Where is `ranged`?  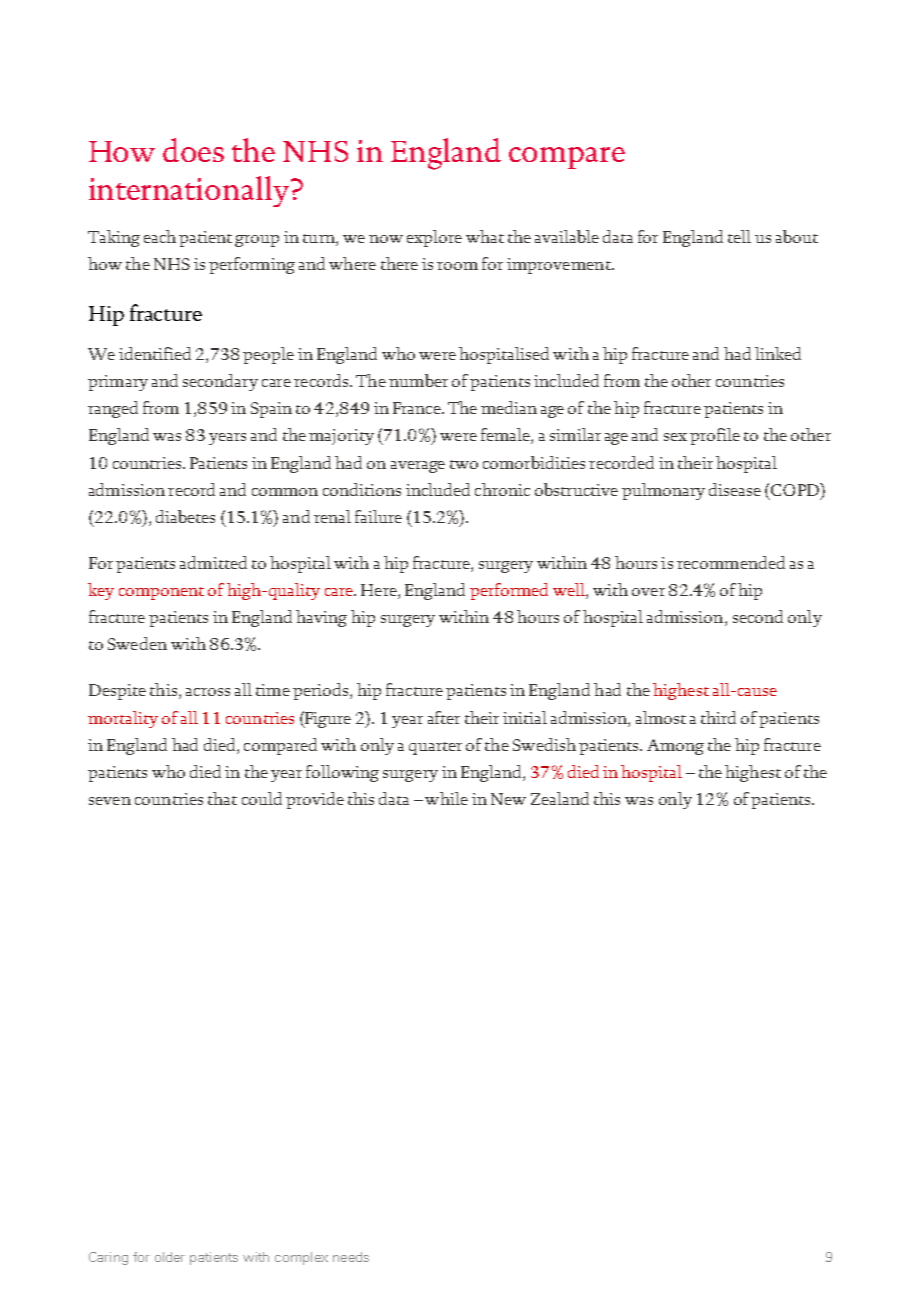 ranged is located at coordinates (113, 409).
